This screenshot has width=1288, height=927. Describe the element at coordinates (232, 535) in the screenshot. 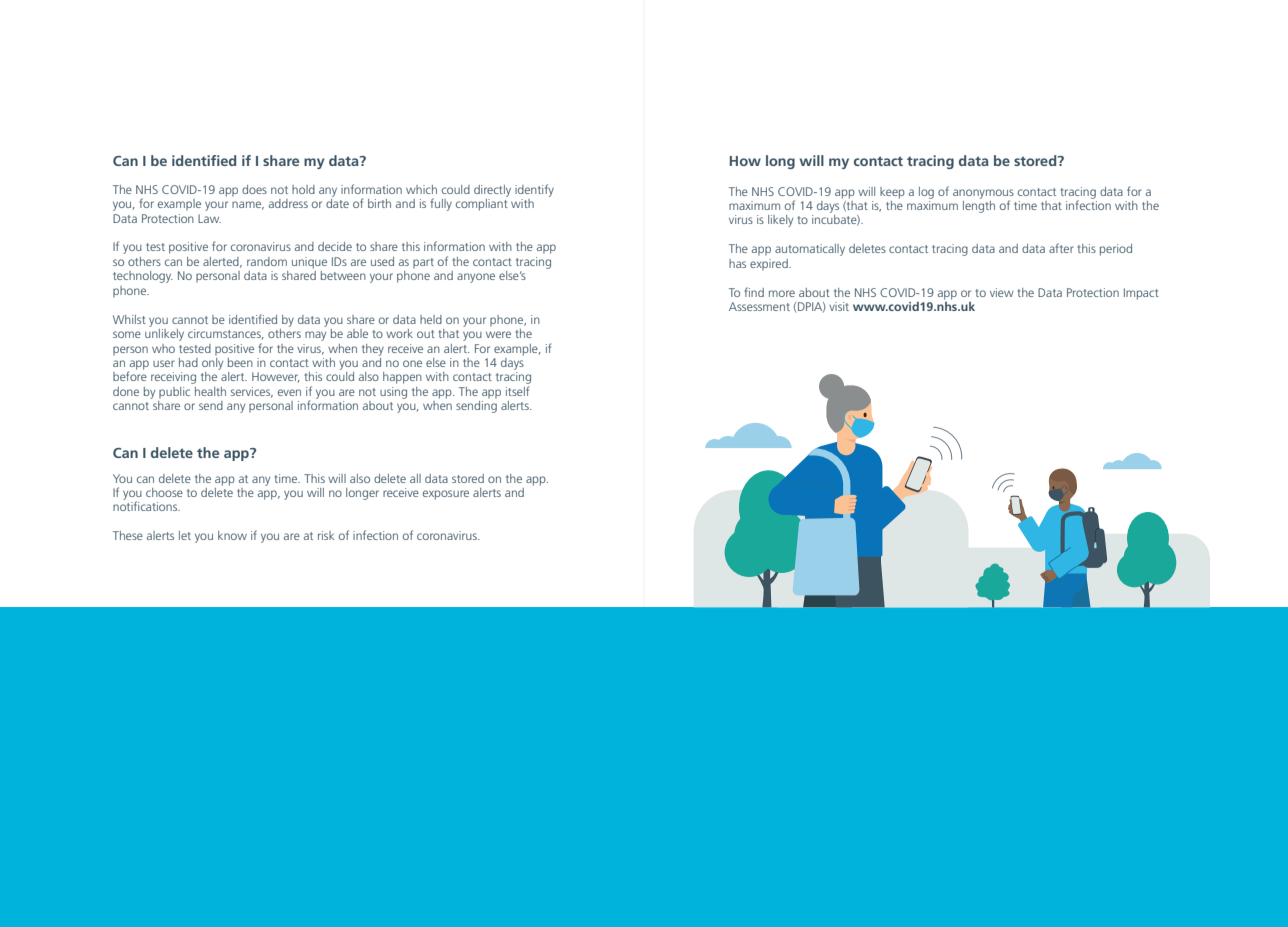

I see `know` at that location.
